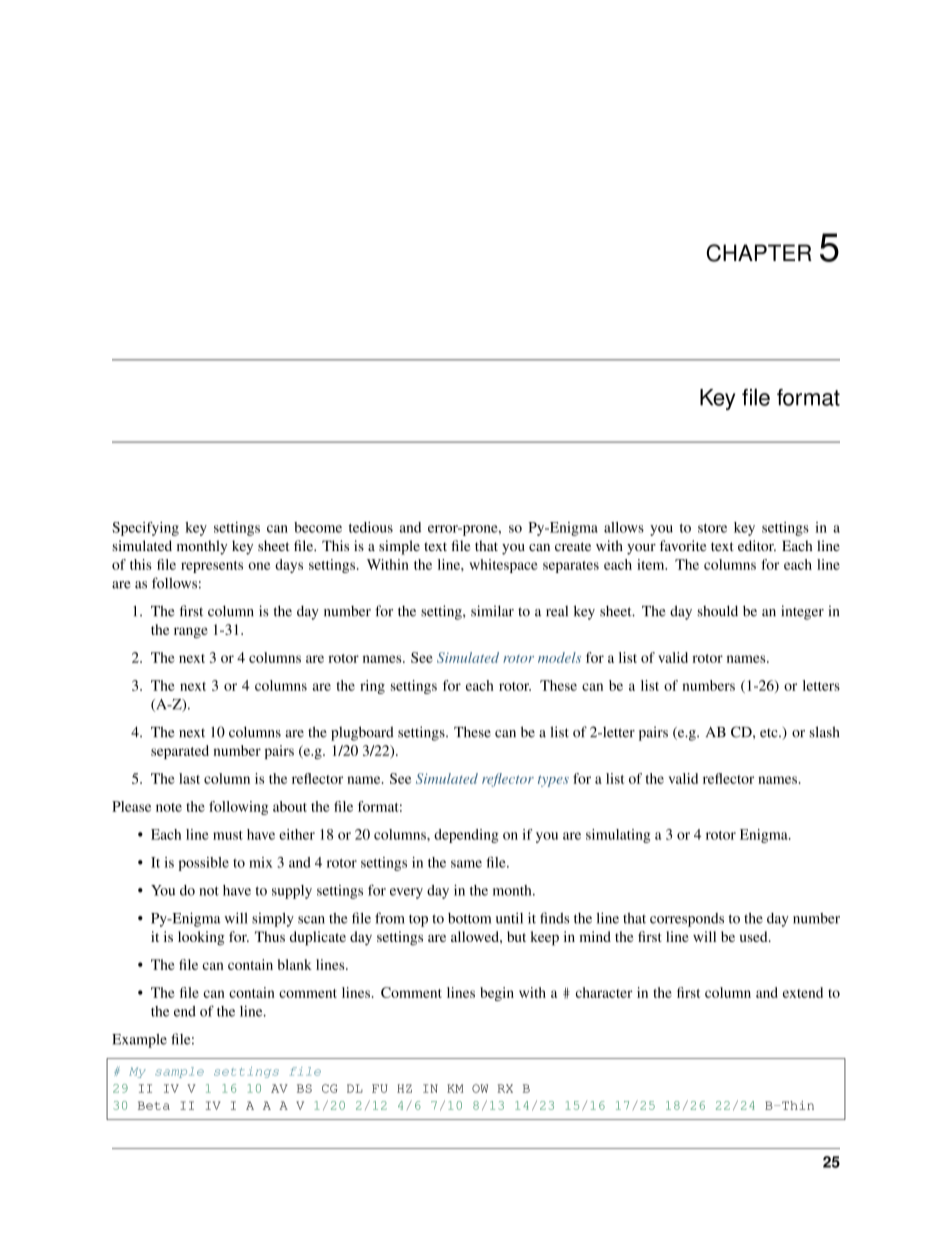 Image resolution: width=952 pixels, height=1233 pixels. Describe the element at coordinates (803, 992) in the page. I see `extend` at that location.
